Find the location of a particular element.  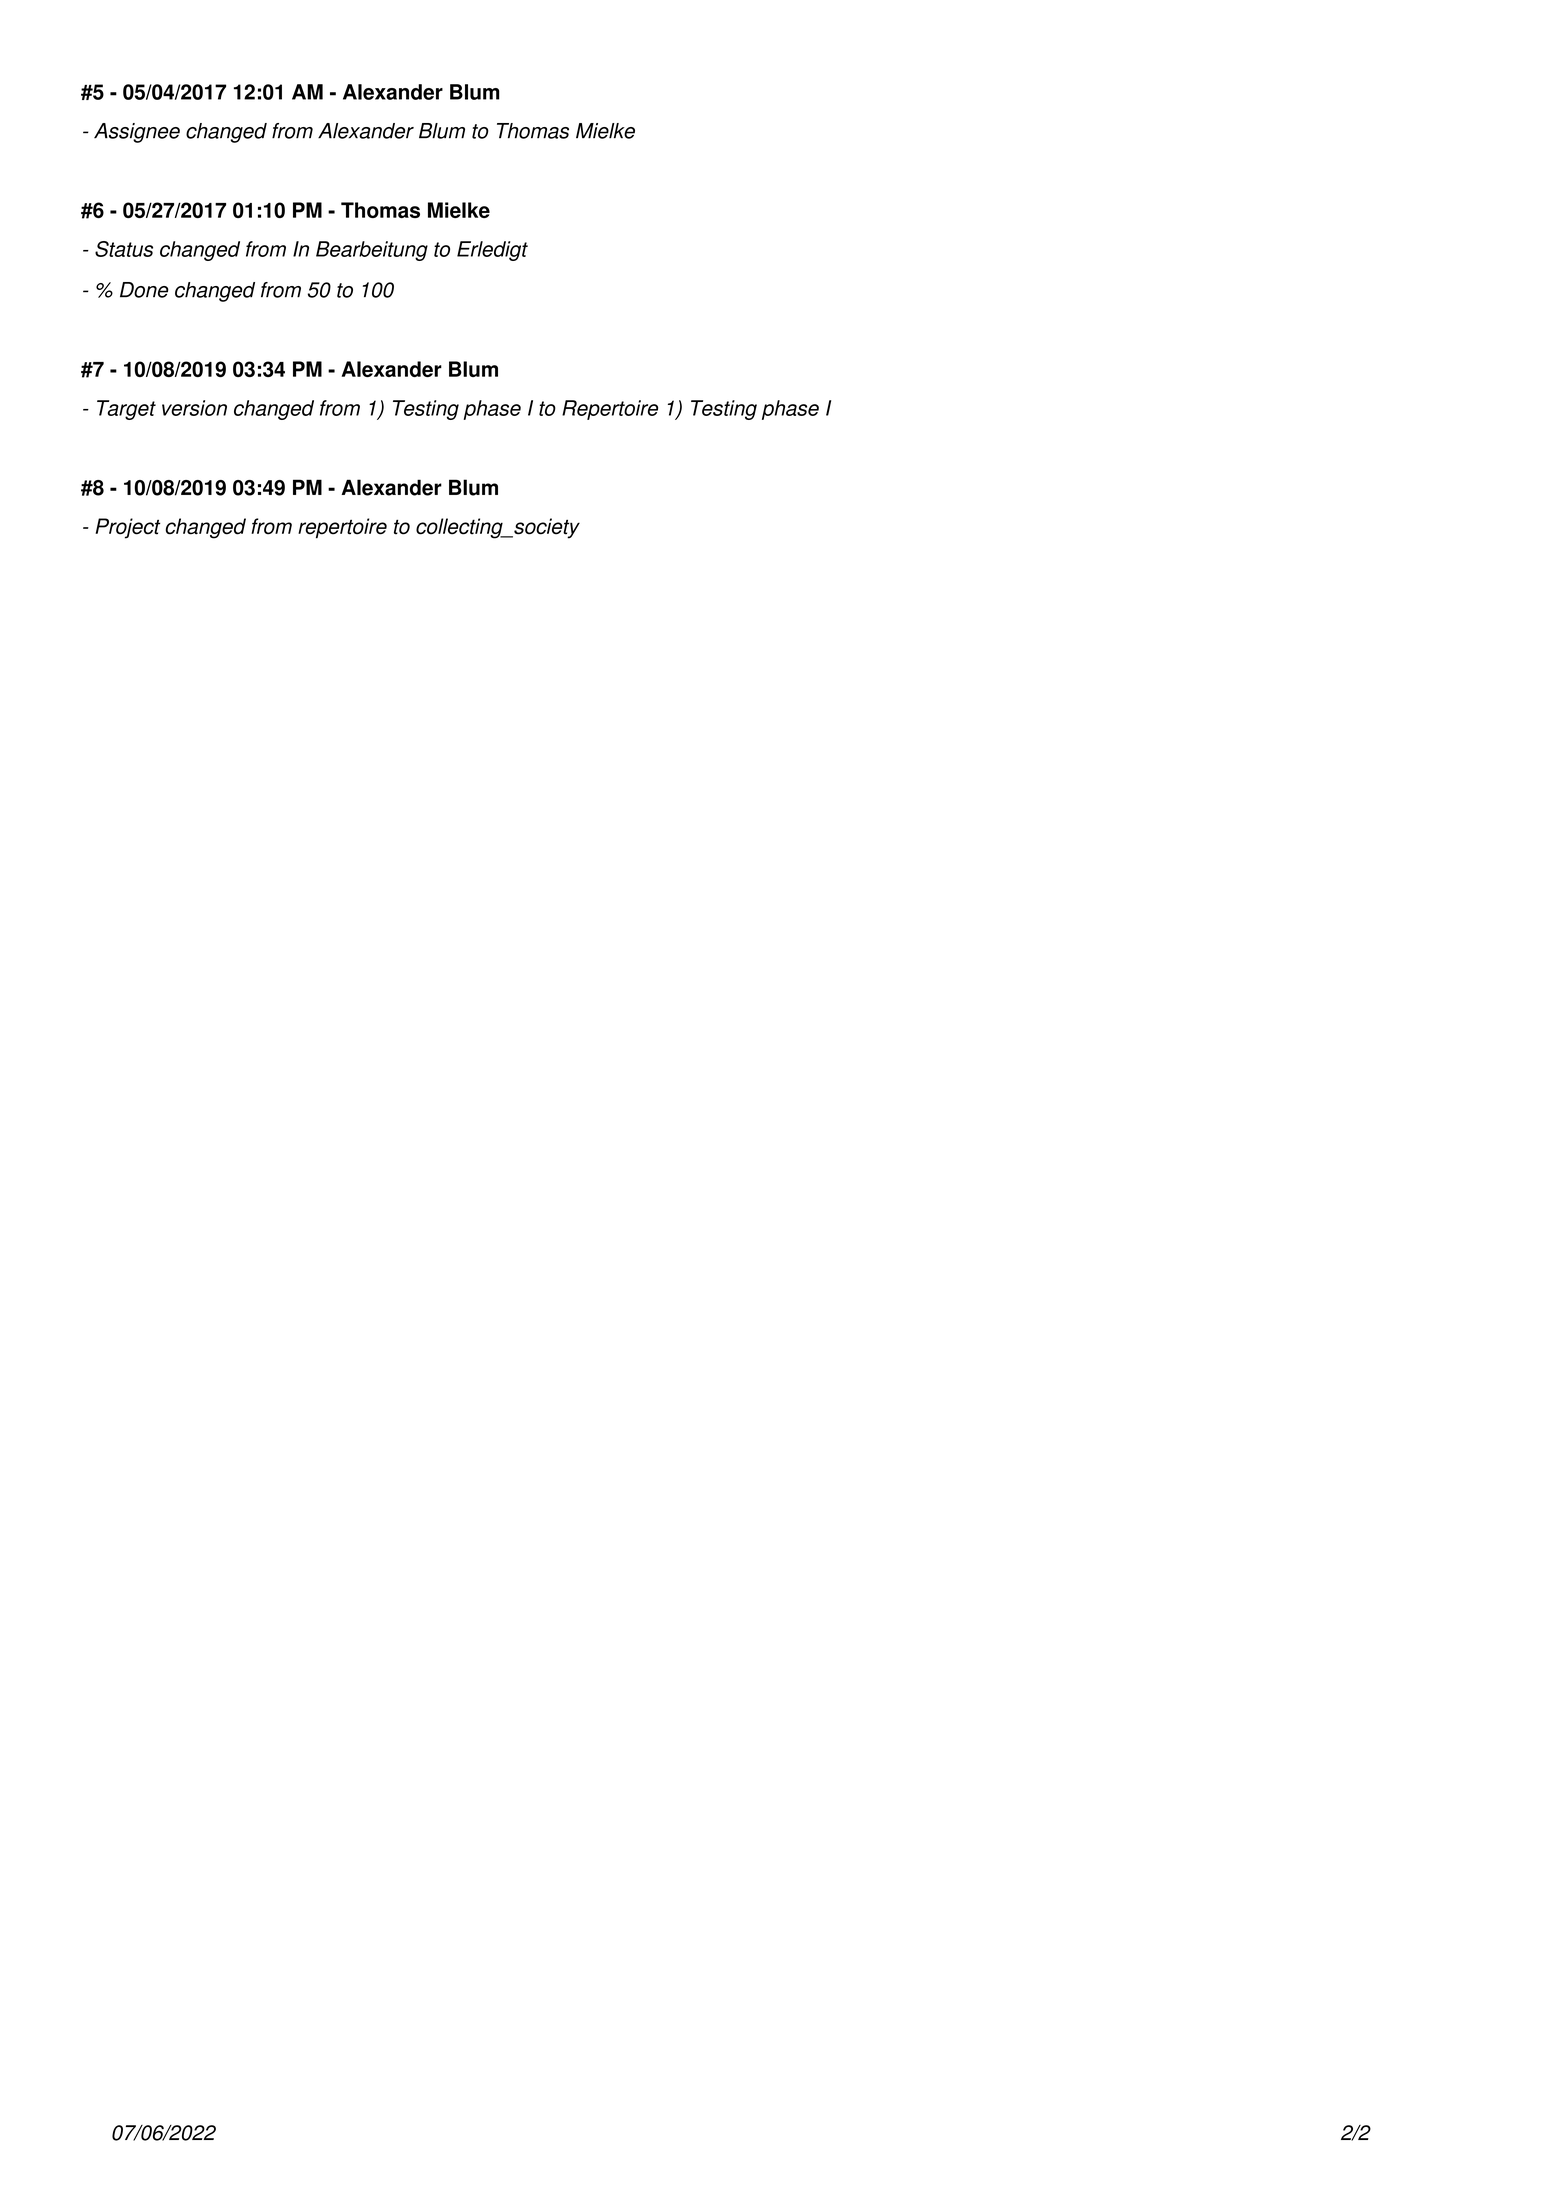

version is located at coordinates (194, 408).
